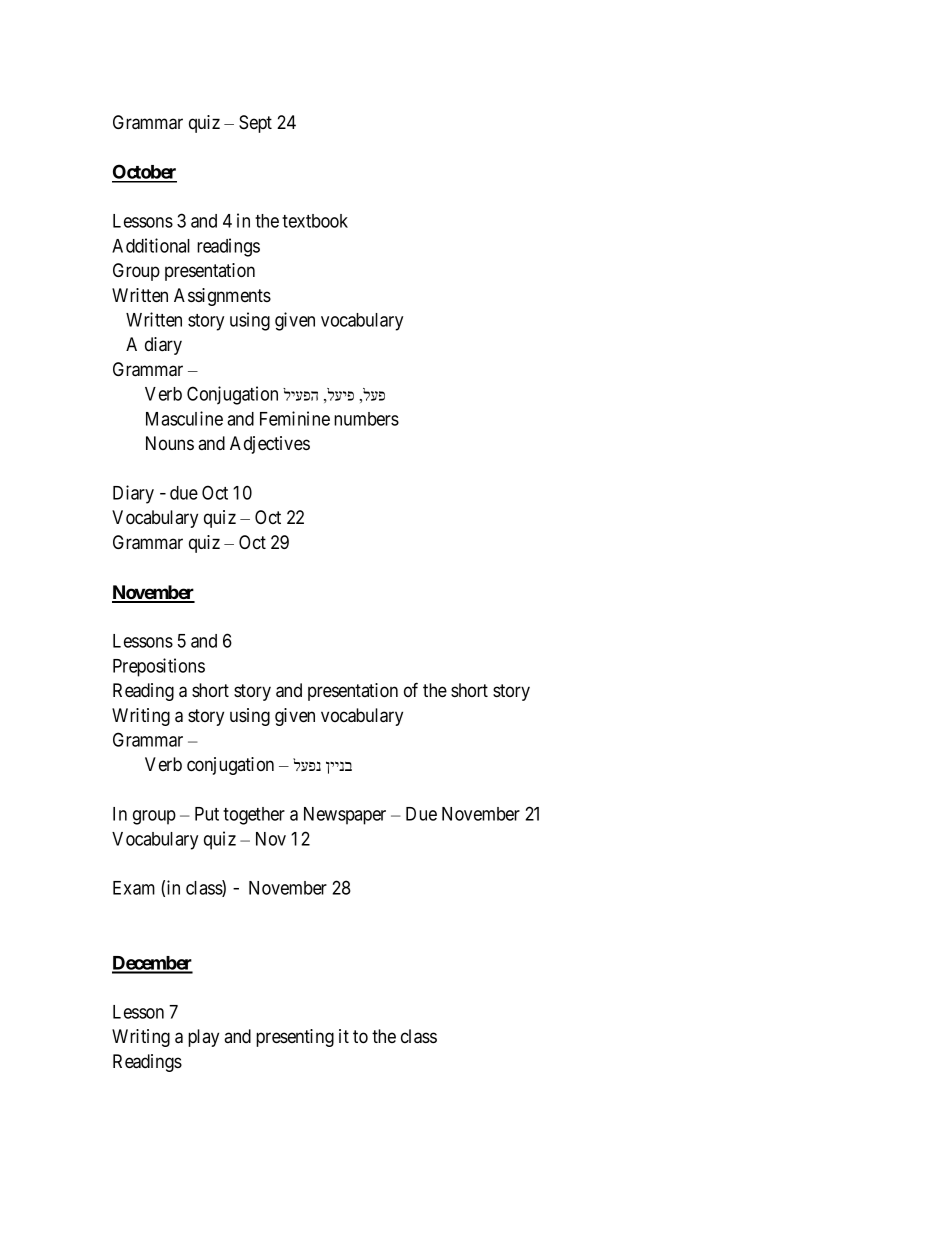 The height and width of the document is (1233, 952). What do you see at coordinates (295, 1038) in the document?
I see `presenting` at bounding box center [295, 1038].
